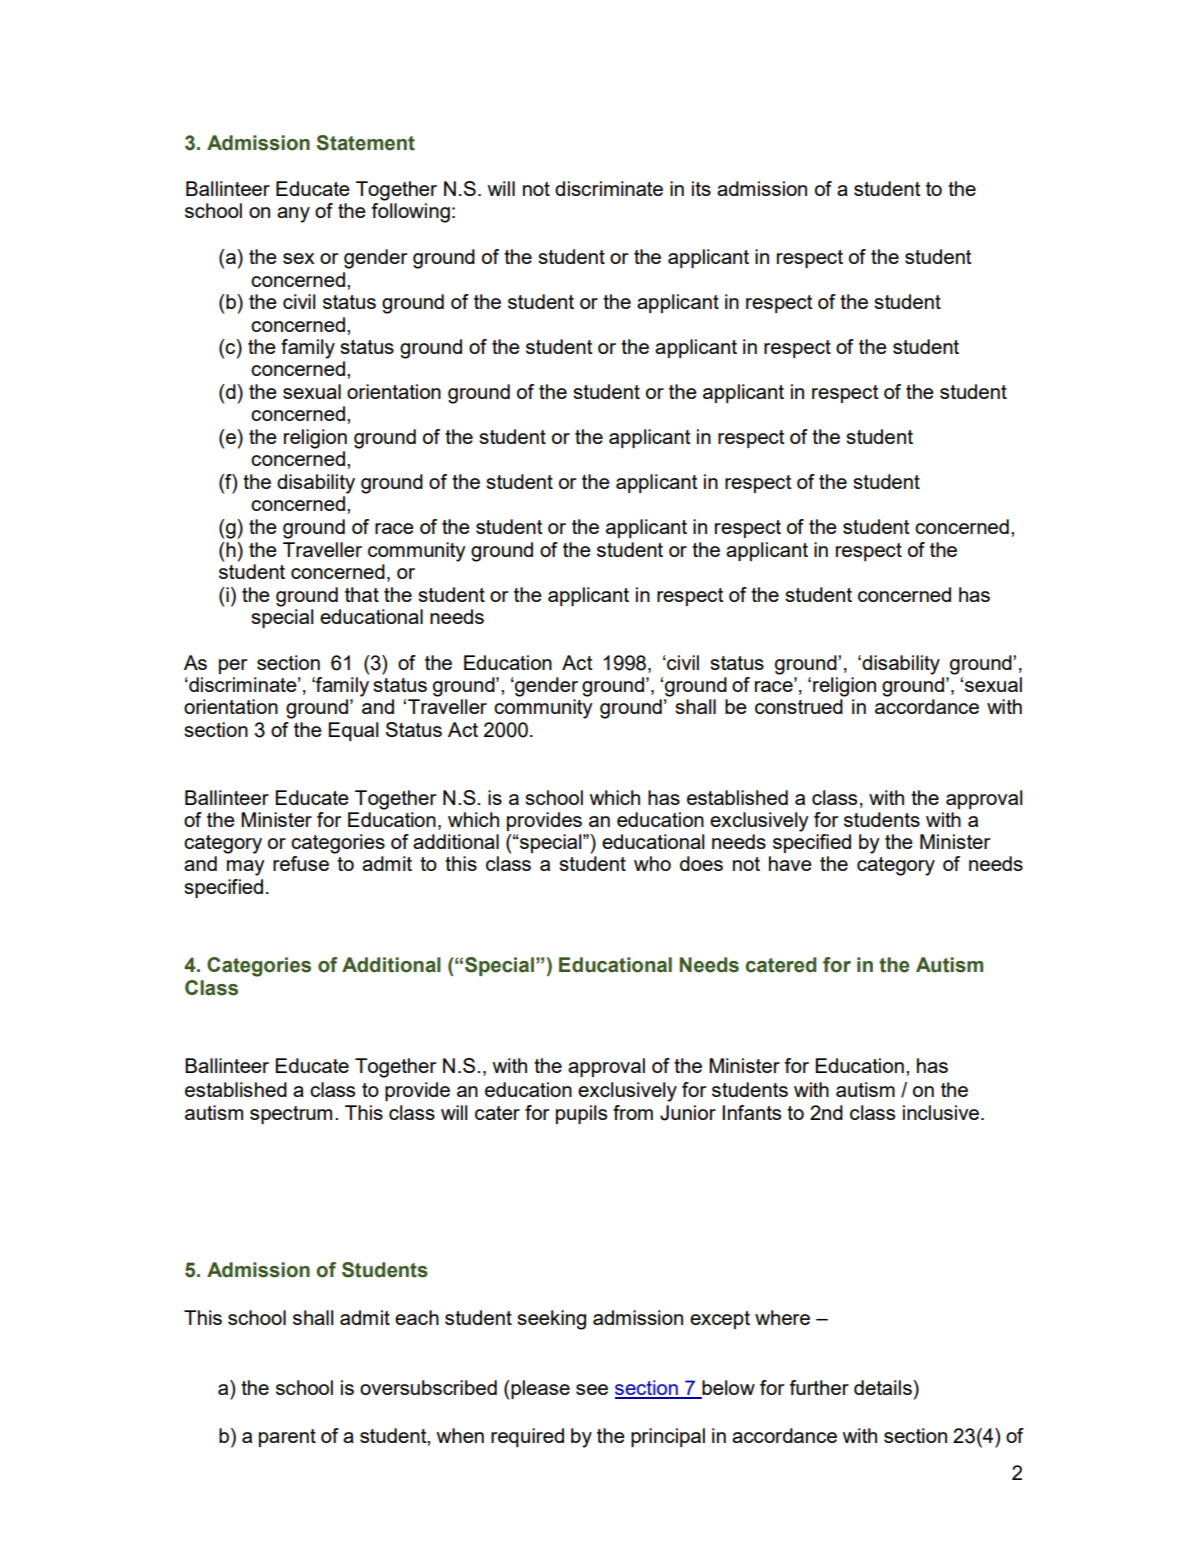 The height and width of the screenshot is (1554, 1201). What do you see at coordinates (701, 188) in the screenshot?
I see `its` at bounding box center [701, 188].
